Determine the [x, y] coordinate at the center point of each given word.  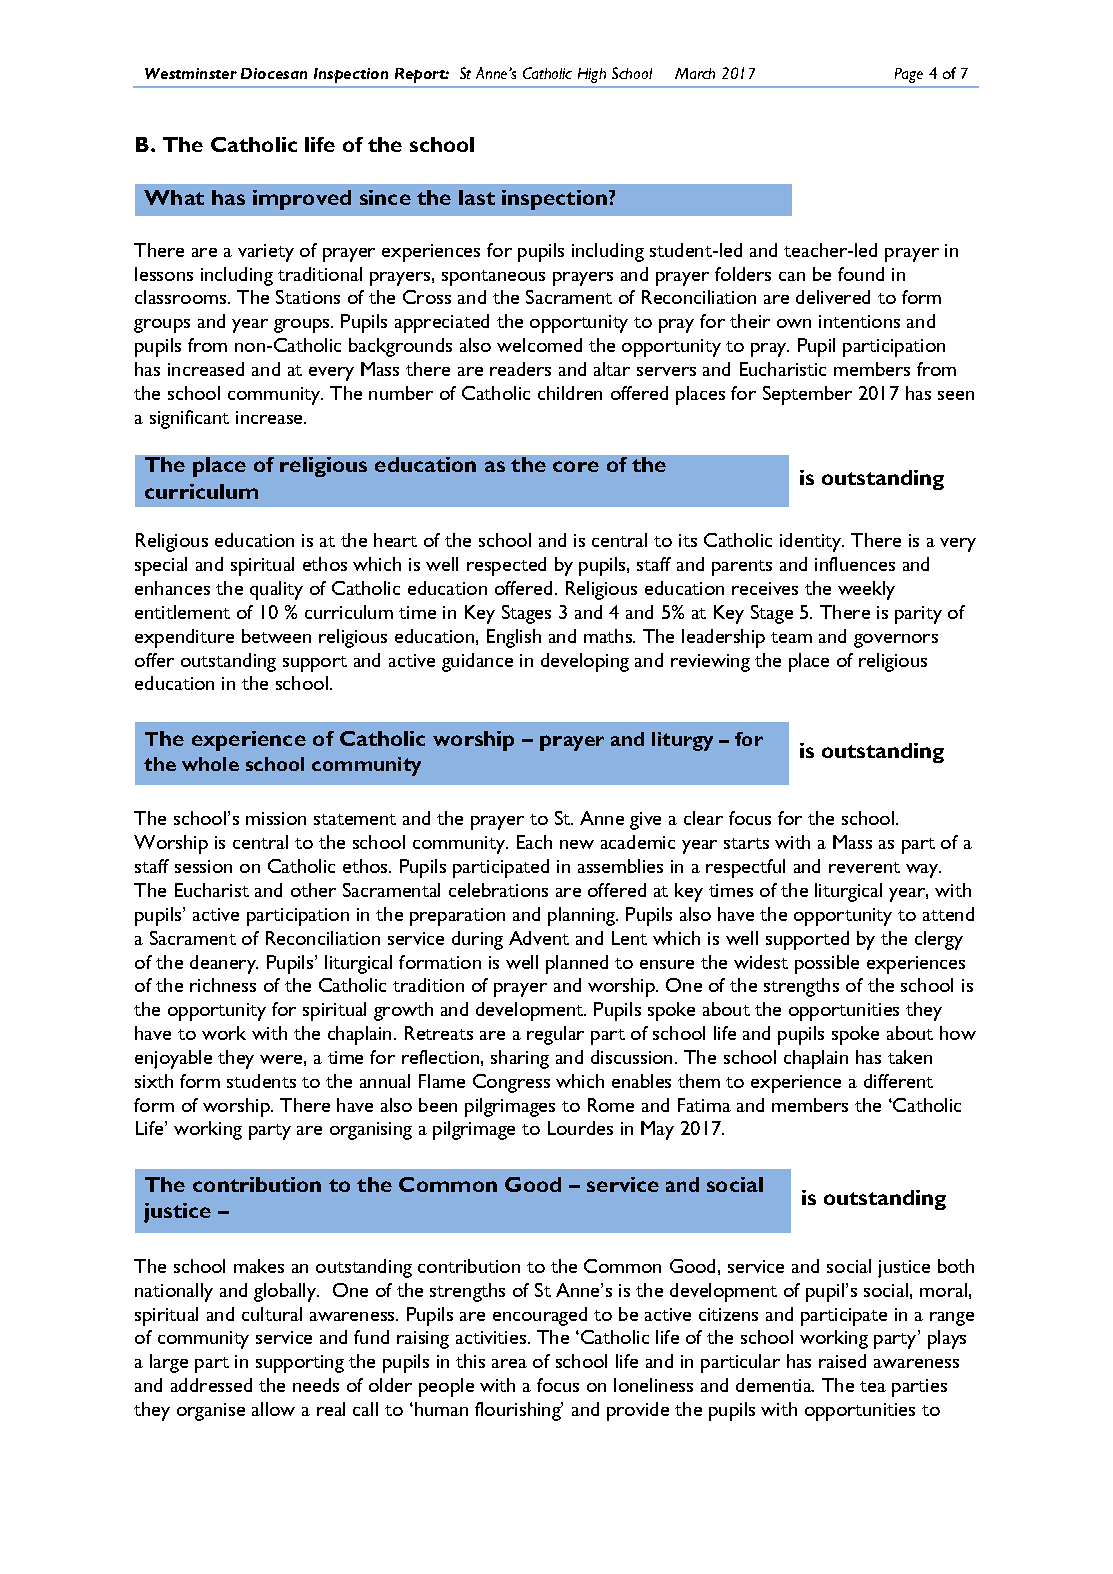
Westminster [191, 73]
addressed [211, 1385]
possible [827, 964]
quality [276, 590]
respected [506, 566]
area [509, 1363]
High [592, 75]
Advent [539, 938]
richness [223, 985]
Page [909, 75]
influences [855, 564]
